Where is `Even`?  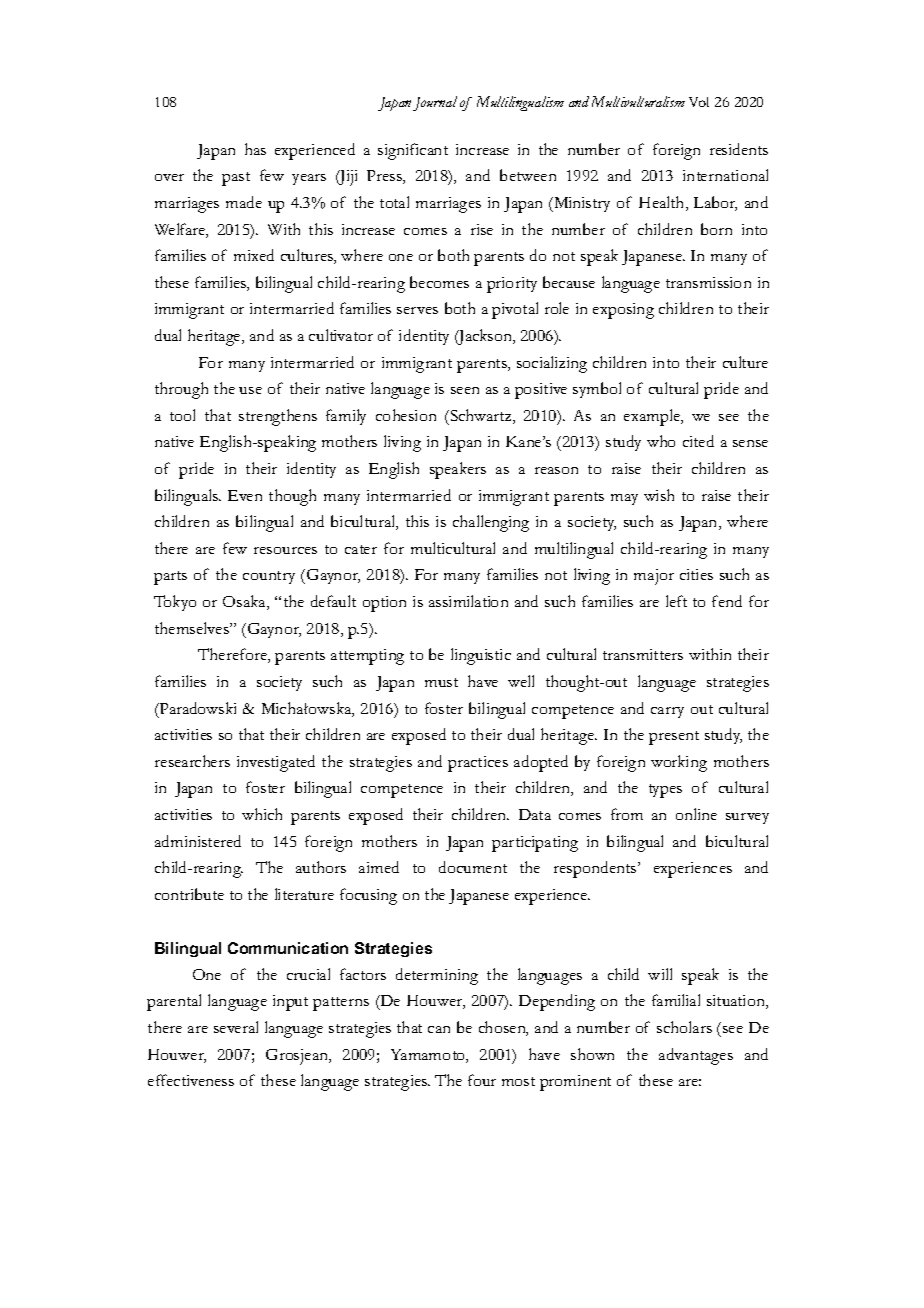
Even is located at coordinates (245, 495).
